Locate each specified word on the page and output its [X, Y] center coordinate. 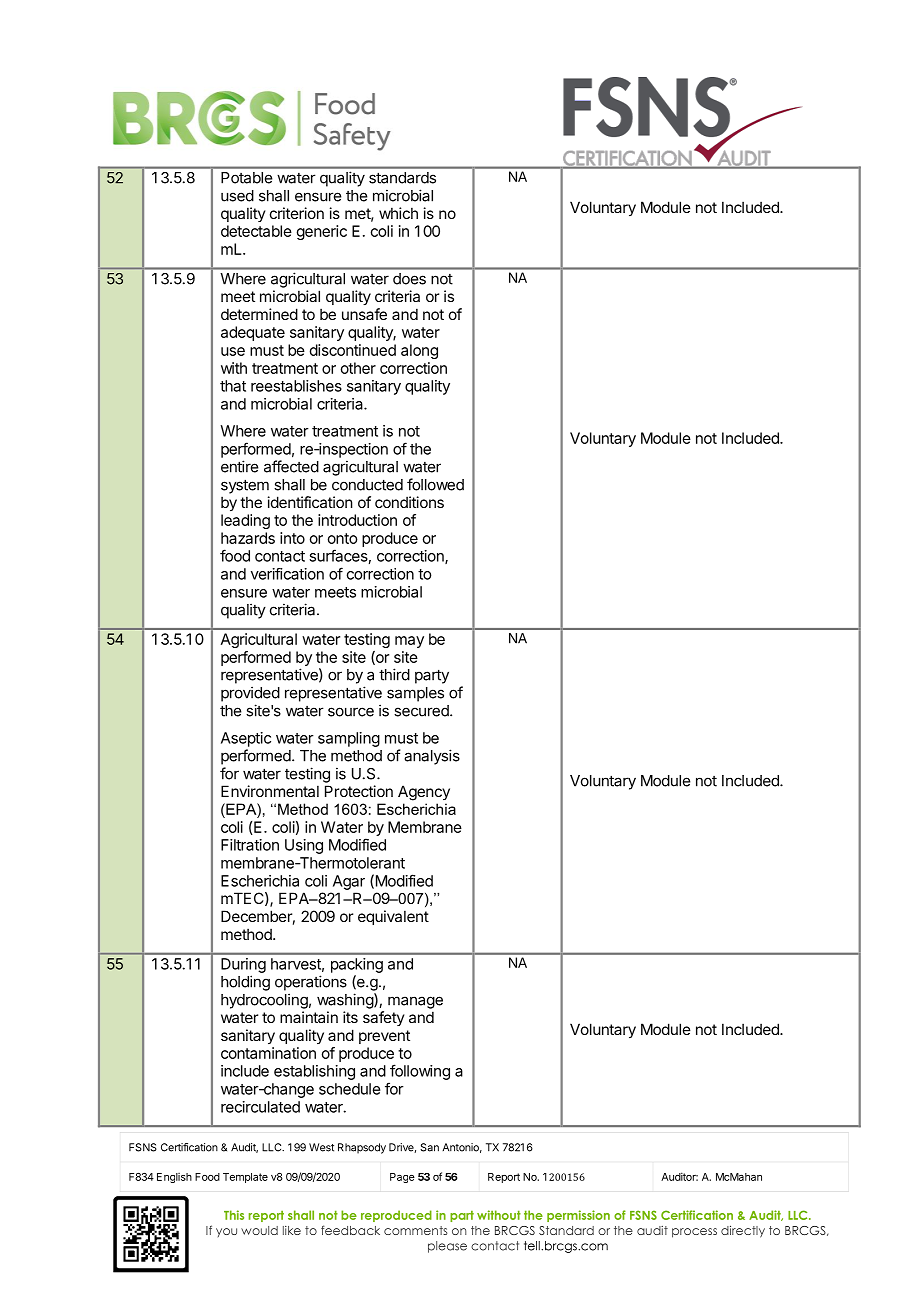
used [237, 196]
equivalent [393, 917]
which [398, 213]
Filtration [250, 845]
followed [435, 484]
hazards [248, 538]
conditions [409, 502]
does [409, 279]
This [234, 1215]
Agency [424, 793]
